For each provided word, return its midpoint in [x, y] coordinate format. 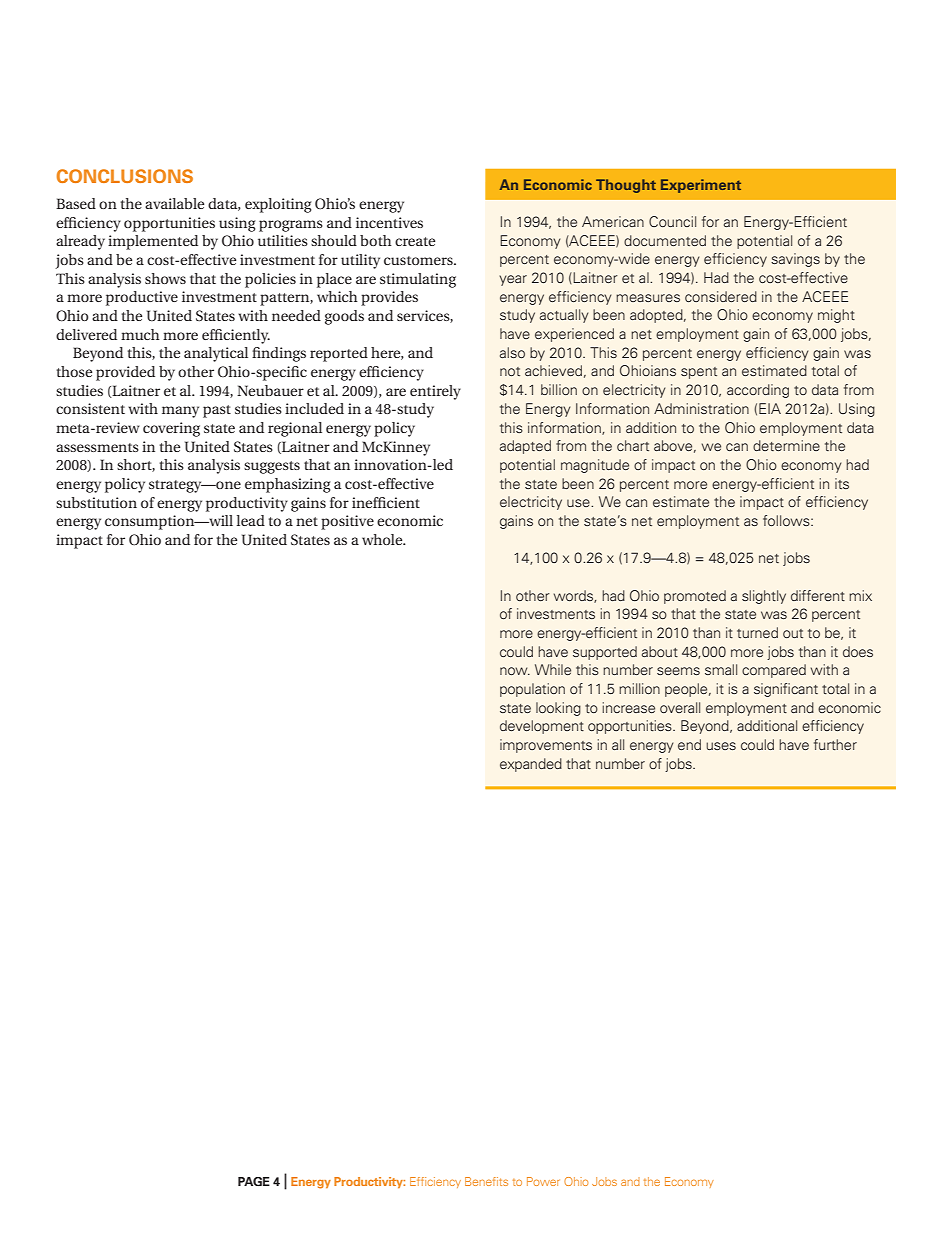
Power [543, 1181]
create [415, 241]
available [174, 203]
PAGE [254, 1181]
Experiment [701, 186]
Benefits [486, 1181]
